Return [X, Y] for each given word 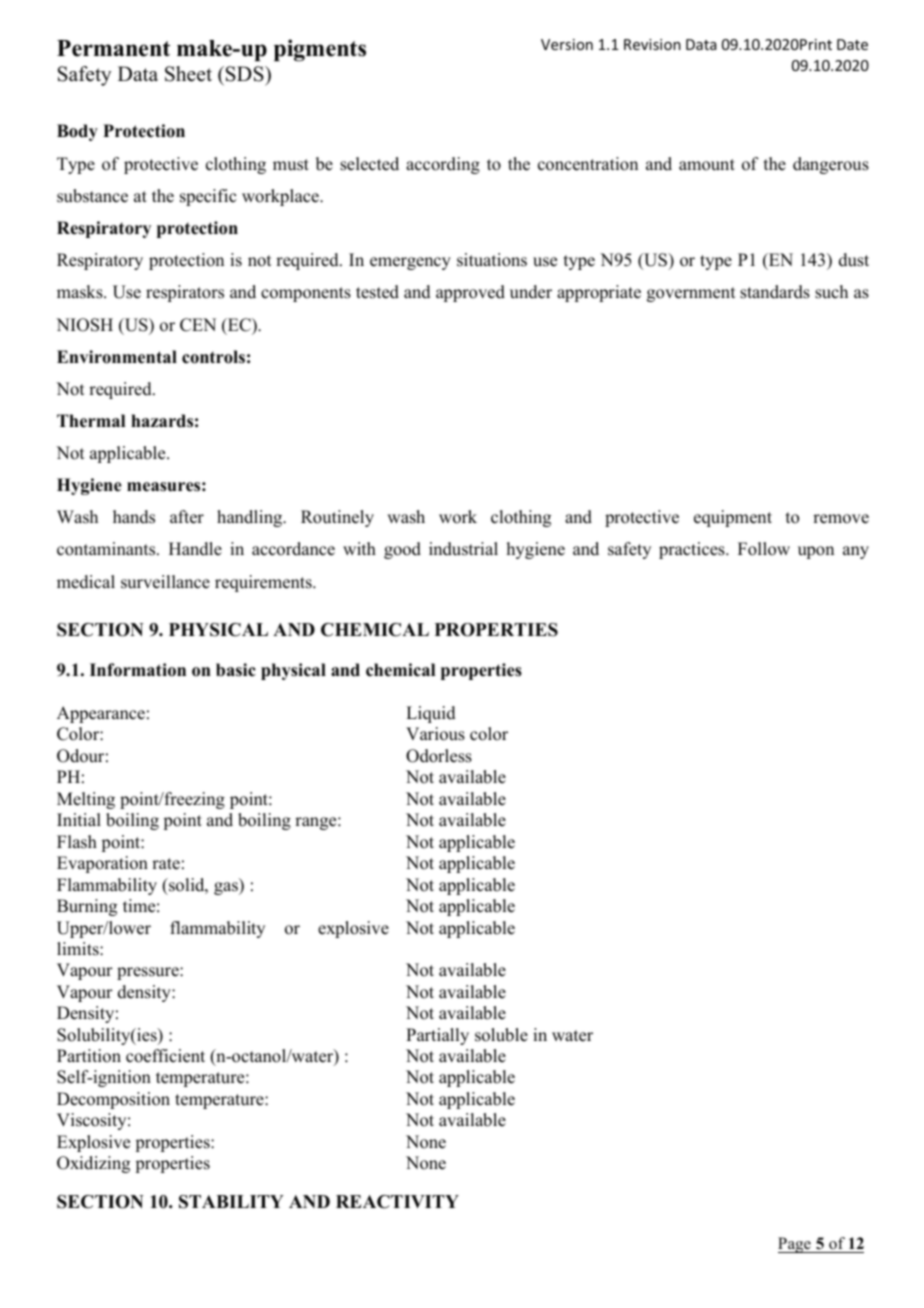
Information [138, 670]
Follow [764, 549]
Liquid [431, 714]
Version [567, 44]
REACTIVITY [397, 1202]
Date [852, 44]
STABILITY [231, 1202]
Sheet [188, 74]
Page [795, 1245]
